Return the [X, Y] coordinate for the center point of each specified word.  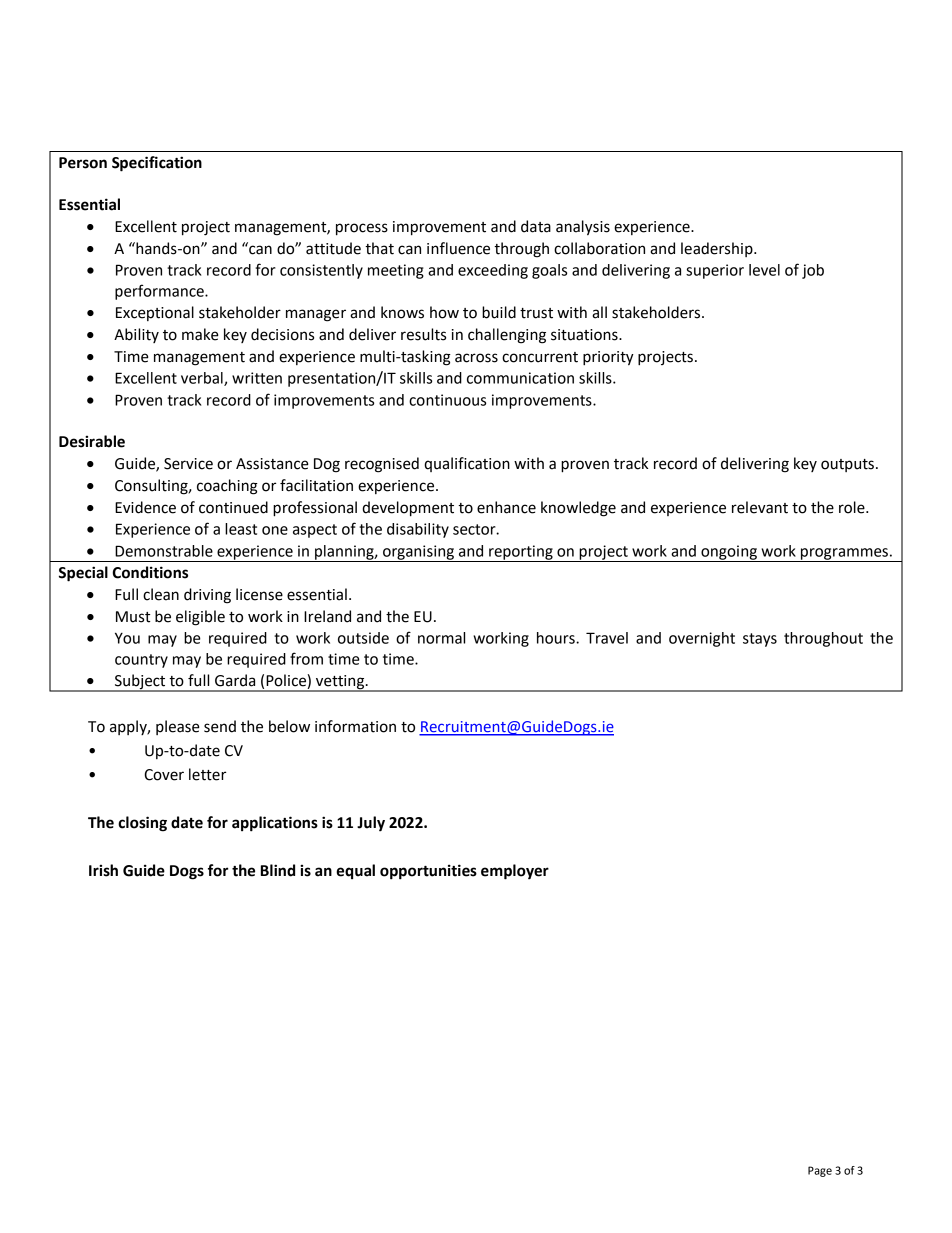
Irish [103, 870]
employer [515, 872]
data [536, 226]
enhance [506, 507]
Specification [157, 164]
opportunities [428, 872]
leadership [718, 249]
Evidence [145, 507]
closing [142, 824]
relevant [760, 507]
